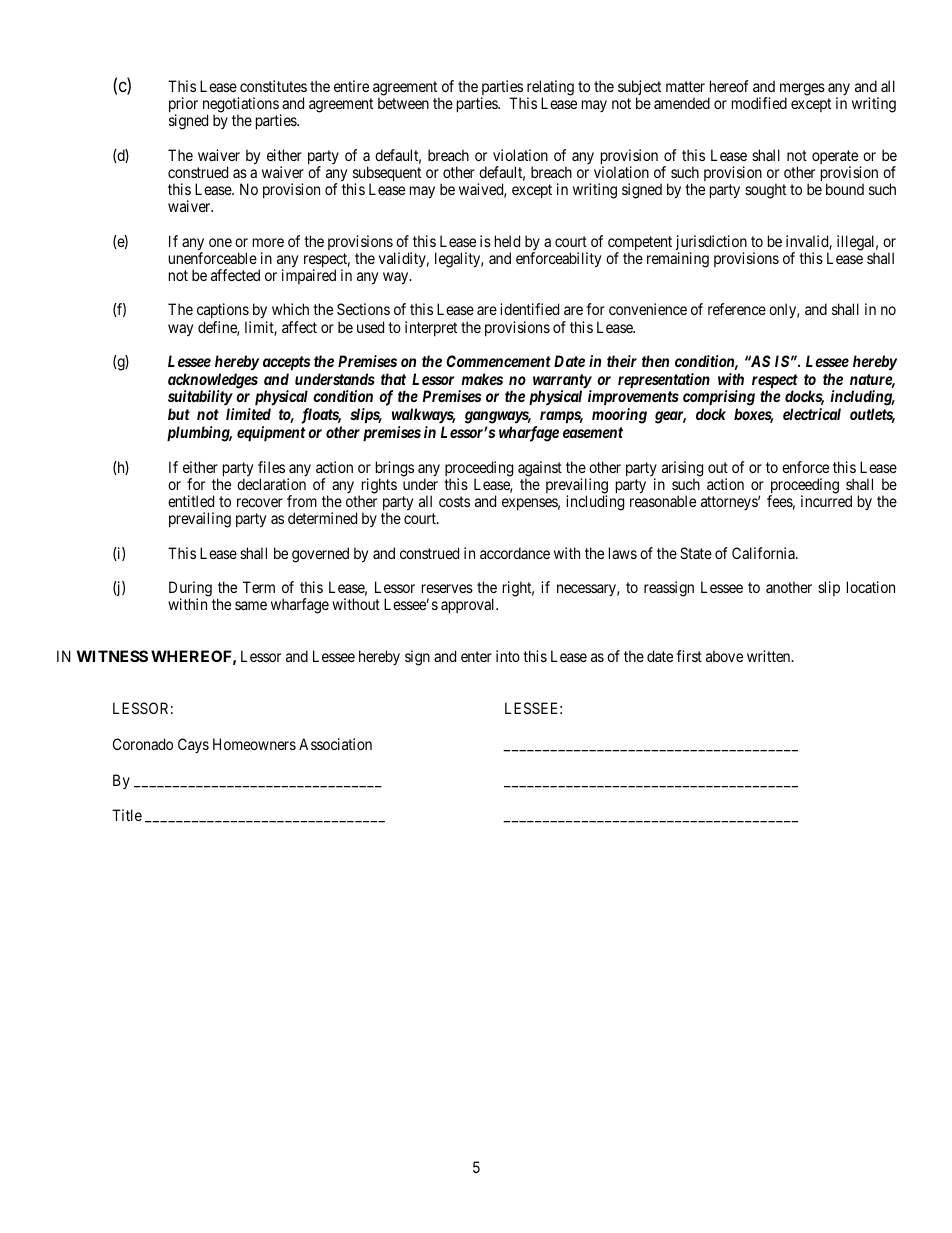 This document has height=1233, width=952. I want to click on but, so click(179, 414).
